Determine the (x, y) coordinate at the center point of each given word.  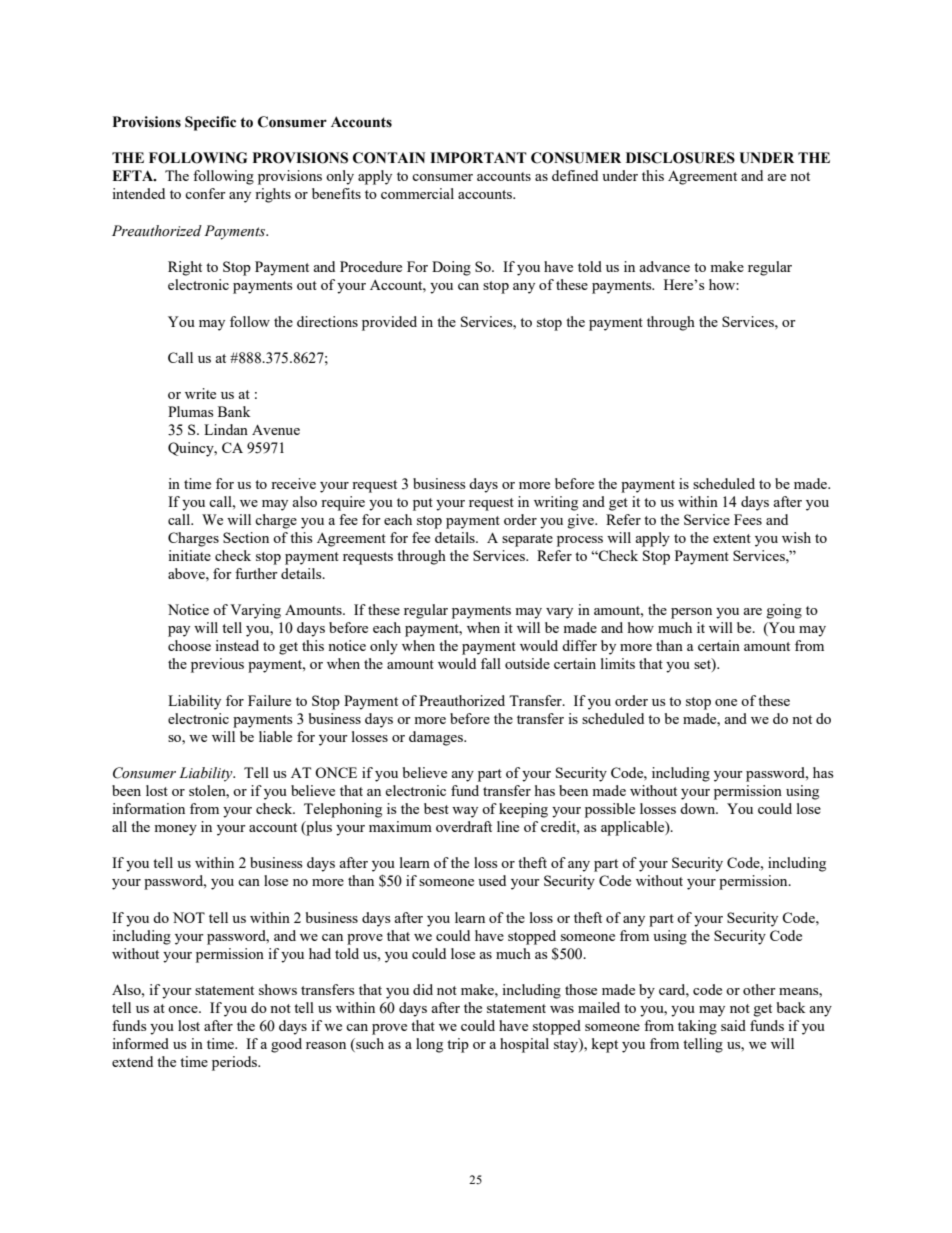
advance (664, 266)
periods (236, 1063)
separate (527, 540)
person (691, 613)
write (200, 393)
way (465, 812)
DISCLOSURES (680, 158)
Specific (210, 123)
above (187, 573)
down (699, 808)
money (175, 830)
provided (389, 323)
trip (458, 1045)
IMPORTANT (478, 158)
